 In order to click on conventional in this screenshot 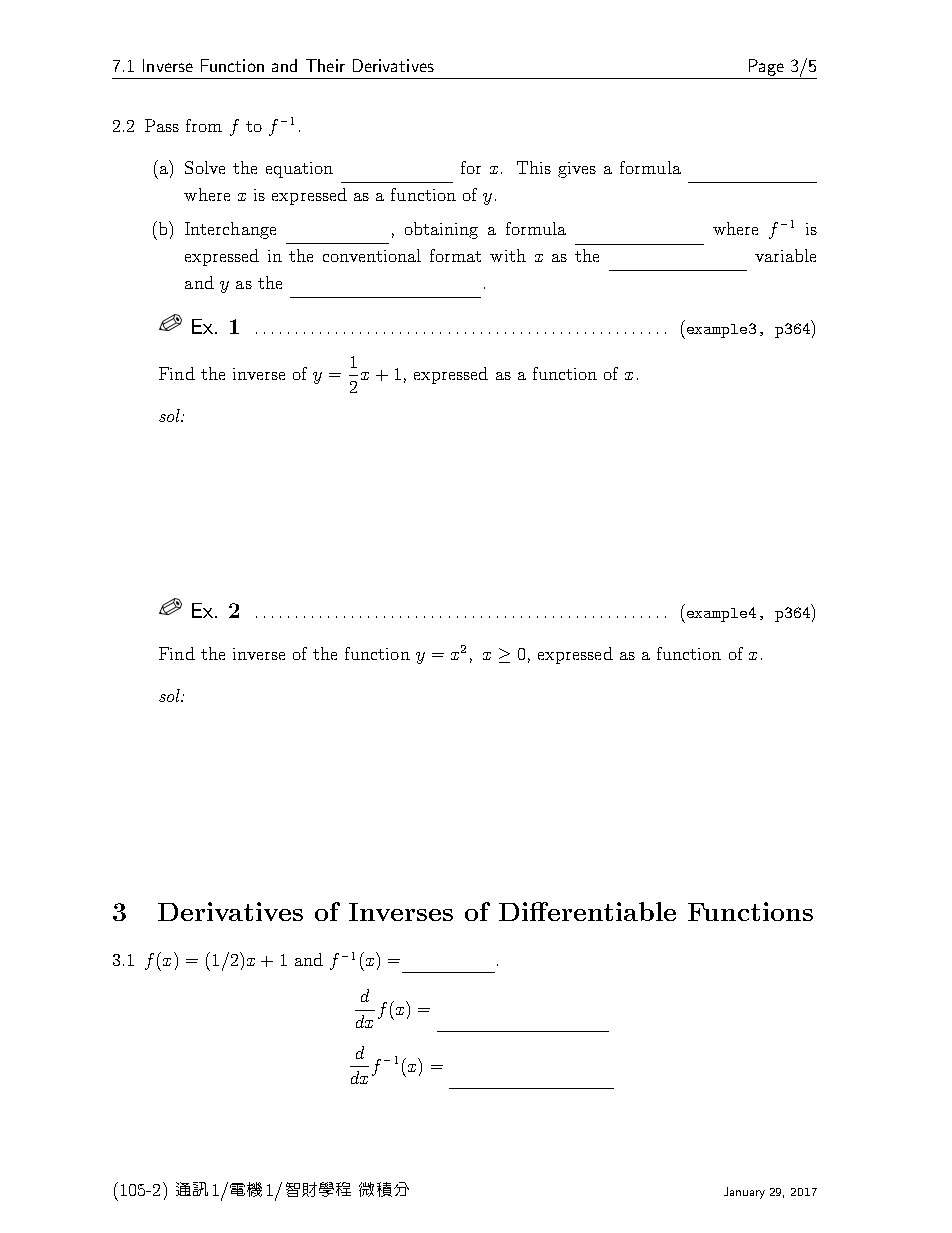, I will do `click(372, 255)`.
